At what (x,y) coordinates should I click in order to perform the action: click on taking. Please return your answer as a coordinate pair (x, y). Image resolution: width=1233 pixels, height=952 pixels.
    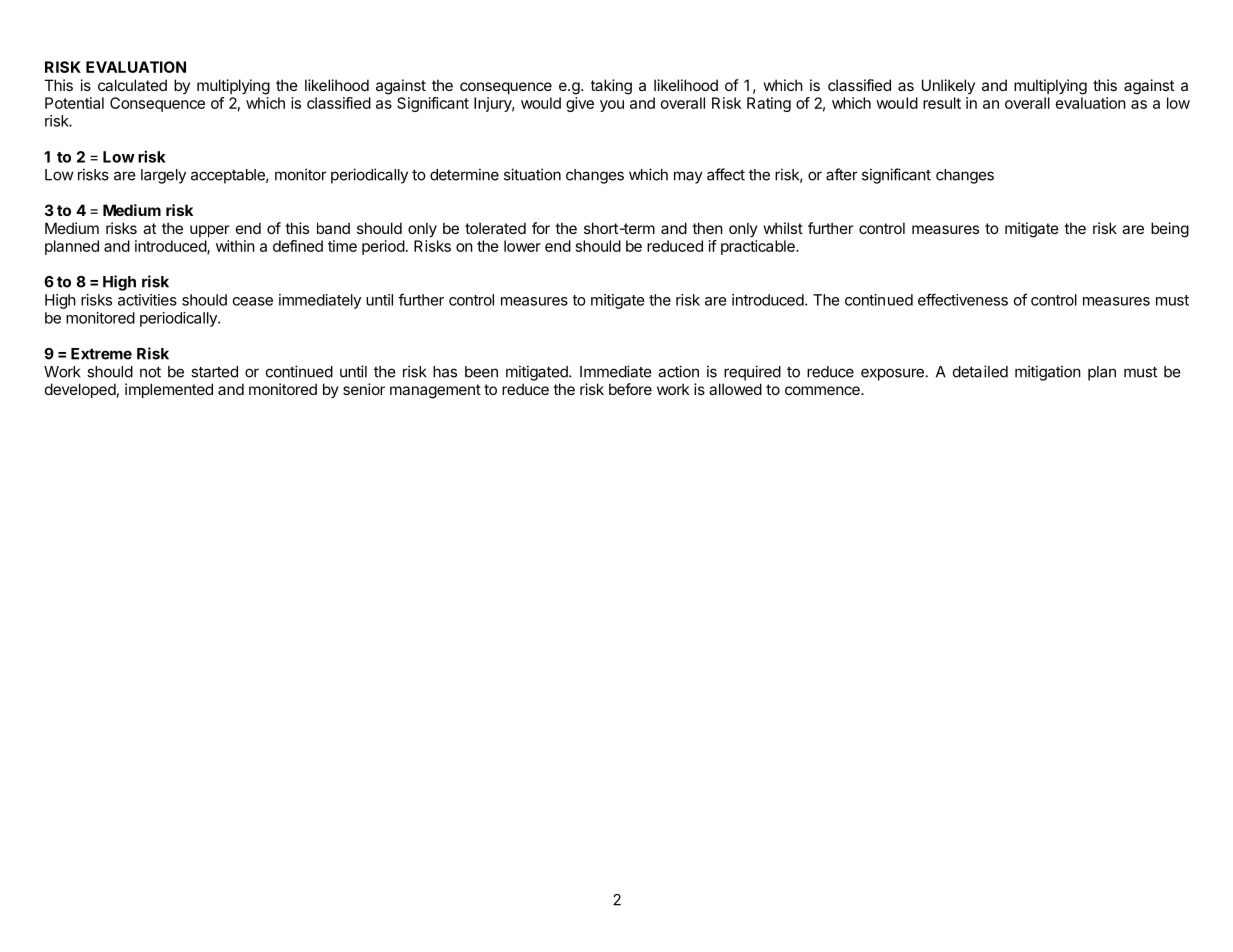
    Looking at the image, I should click on (611, 87).
